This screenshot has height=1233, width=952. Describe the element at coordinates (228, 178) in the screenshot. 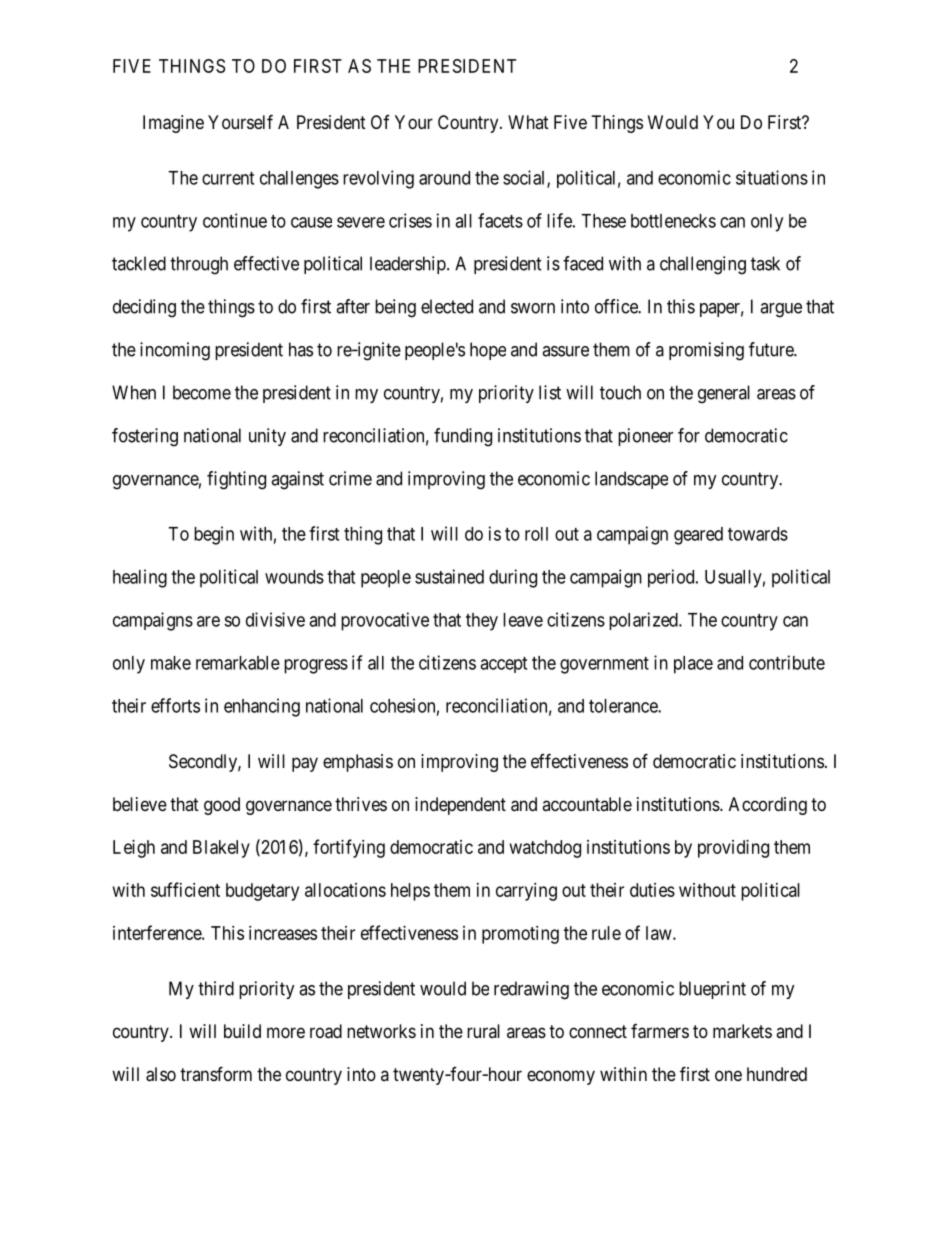

I see `current` at that location.
